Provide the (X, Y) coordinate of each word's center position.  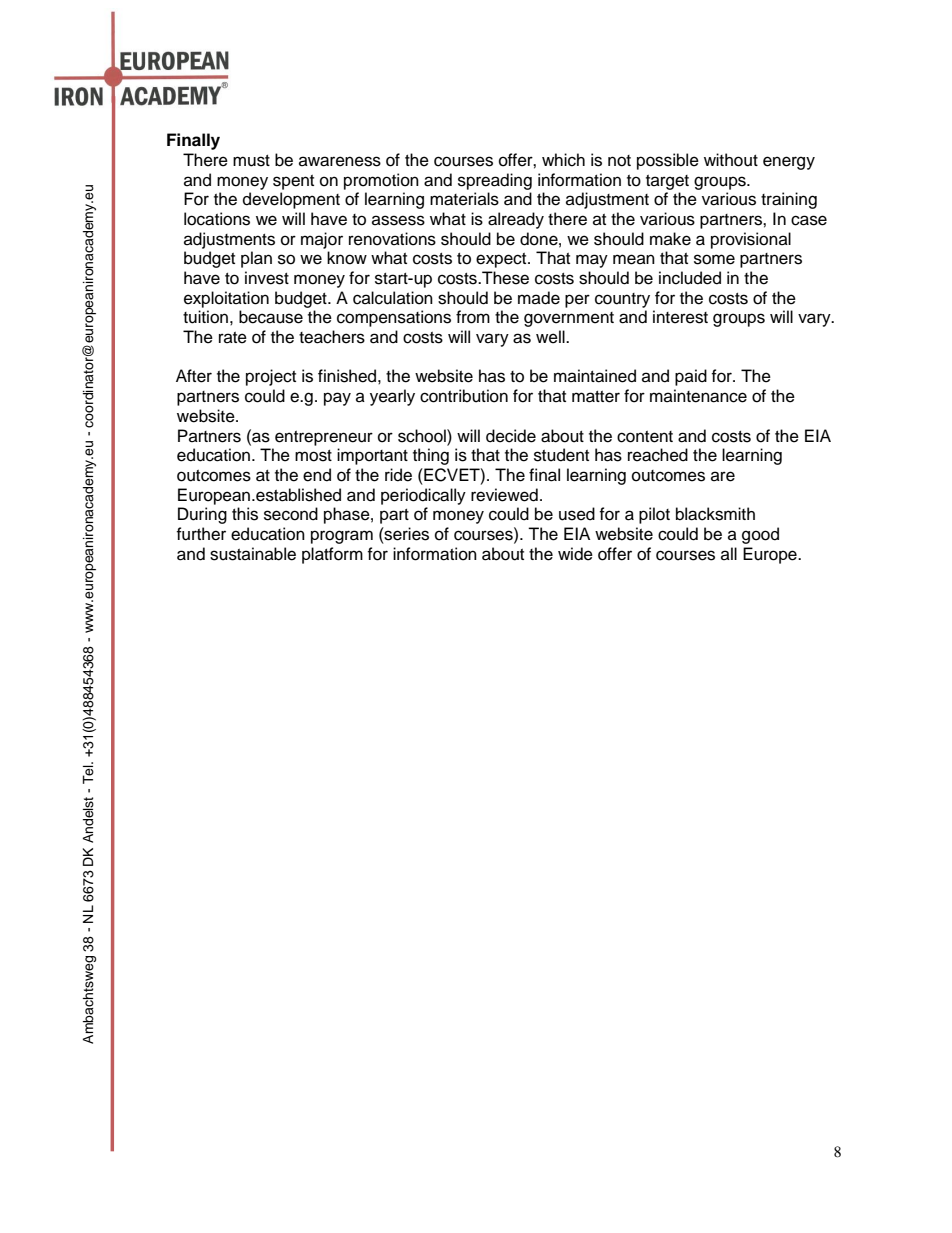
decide (511, 436)
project (271, 377)
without (731, 160)
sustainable (253, 554)
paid (691, 377)
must (251, 161)
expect (502, 260)
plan (256, 259)
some (714, 259)
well (551, 337)
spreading (495, 181)
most (313, 456)
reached (658, 455)
